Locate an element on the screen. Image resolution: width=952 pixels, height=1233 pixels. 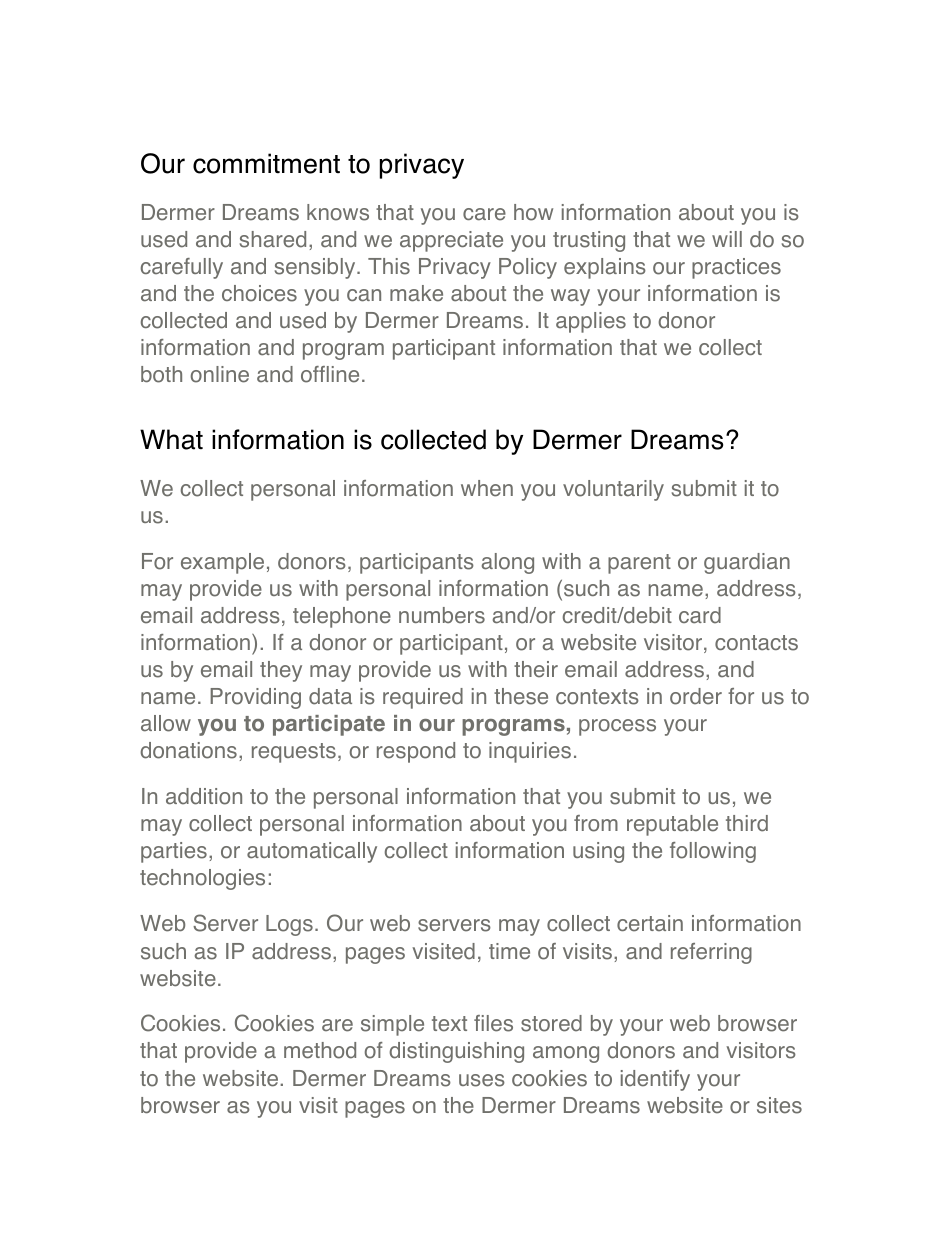
numbers is located at coordinates (442, 615).
